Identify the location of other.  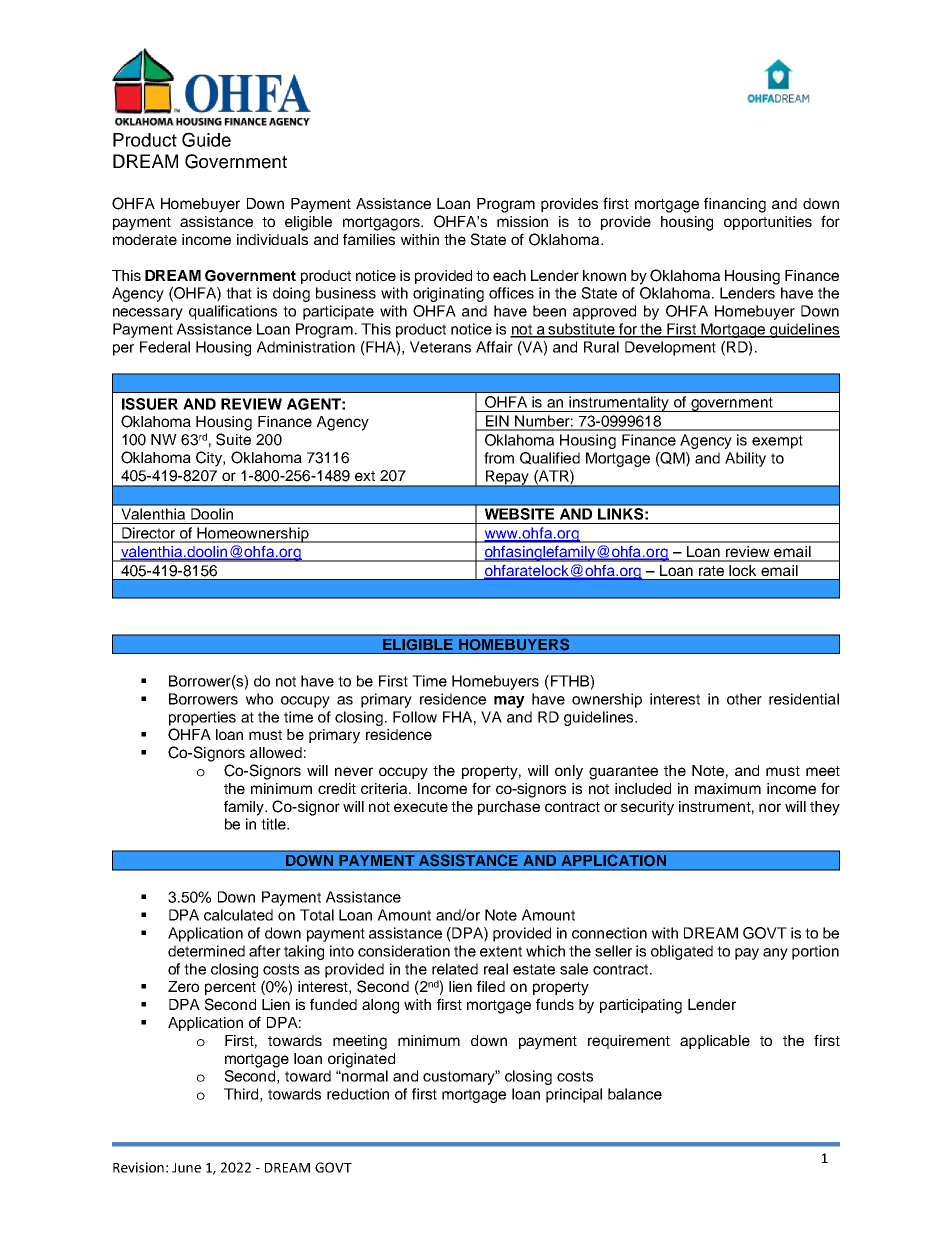
(744, 699).
